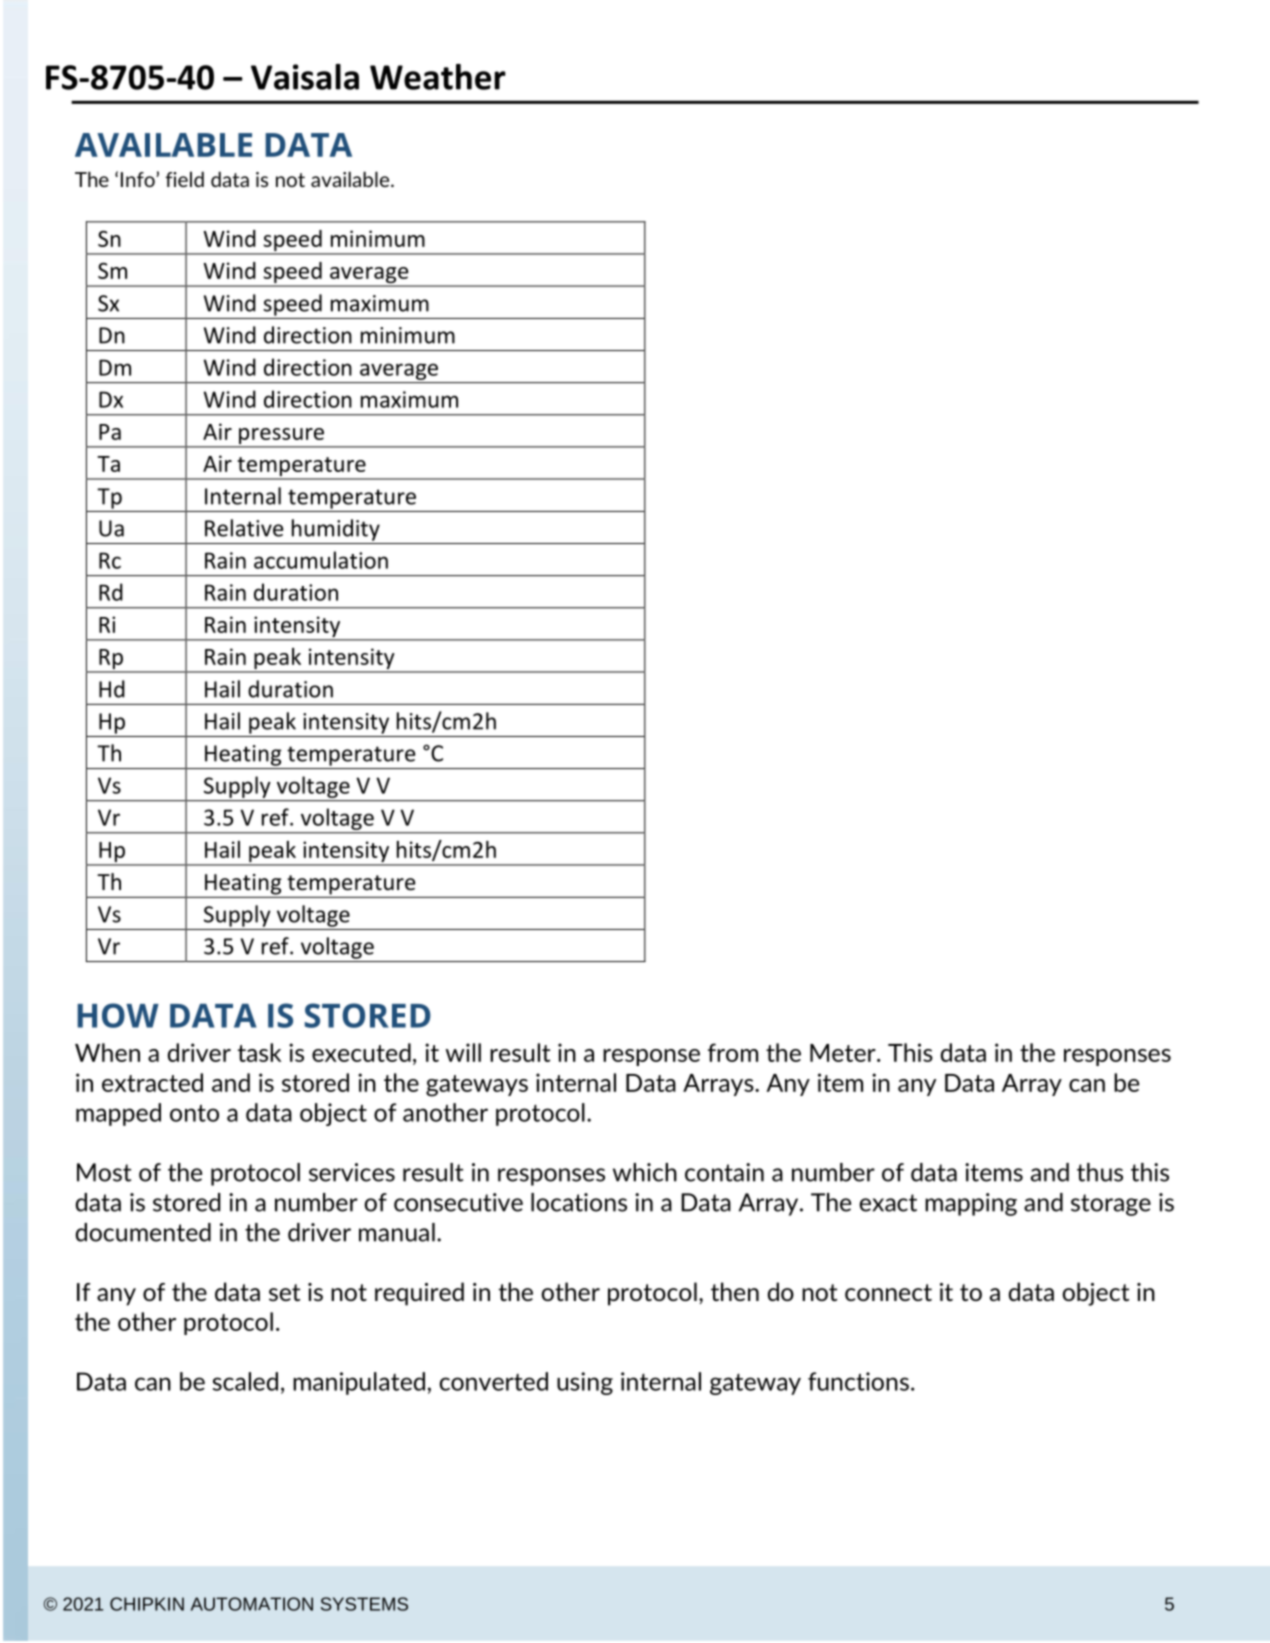 This image has height=1643, width=1270. What do you see at coordinates (252, 1604) in the image?
I see `AUTOMATION` at bounding box center [252, 1604].
